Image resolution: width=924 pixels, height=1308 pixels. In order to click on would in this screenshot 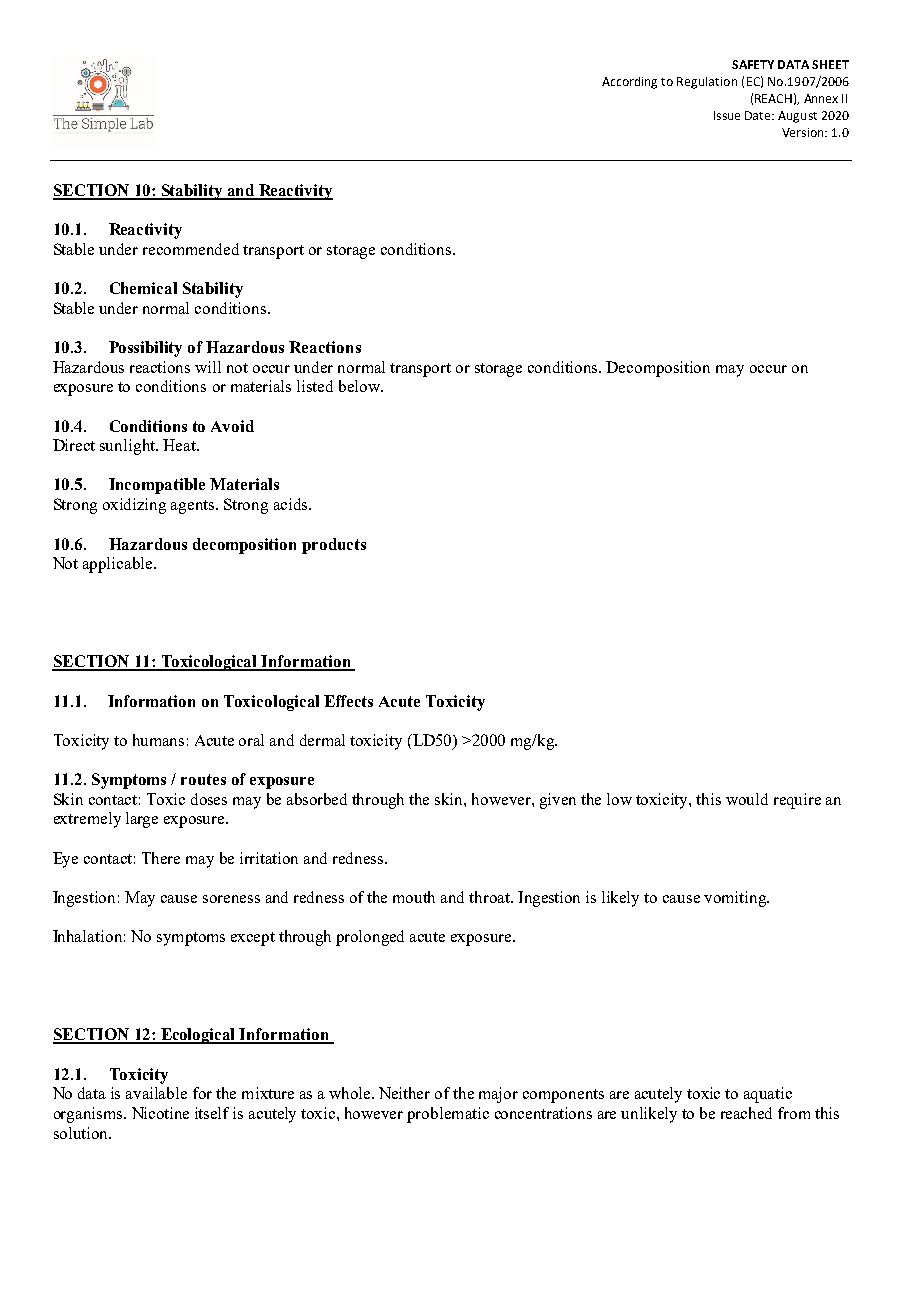, I will do `click(747, 799)`.
